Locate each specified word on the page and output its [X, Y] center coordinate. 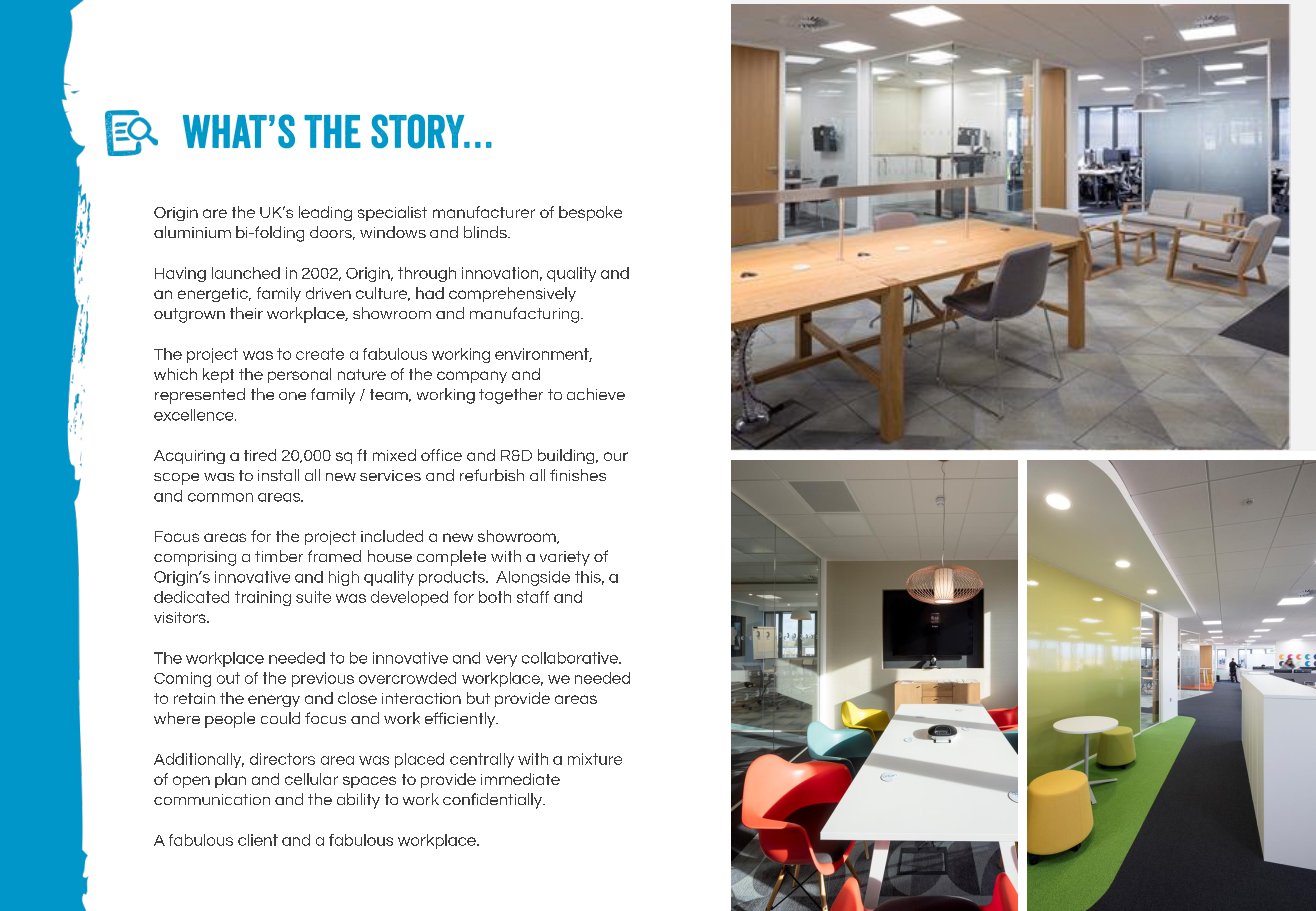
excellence [195, 415]
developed [409, 598]
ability [358, 801]
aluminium [192, 232]
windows [393, 232]
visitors [181, 617]
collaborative [571, 658]
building [567, 456]
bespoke [590, 213]
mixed [394, 455]
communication [212, 799]
